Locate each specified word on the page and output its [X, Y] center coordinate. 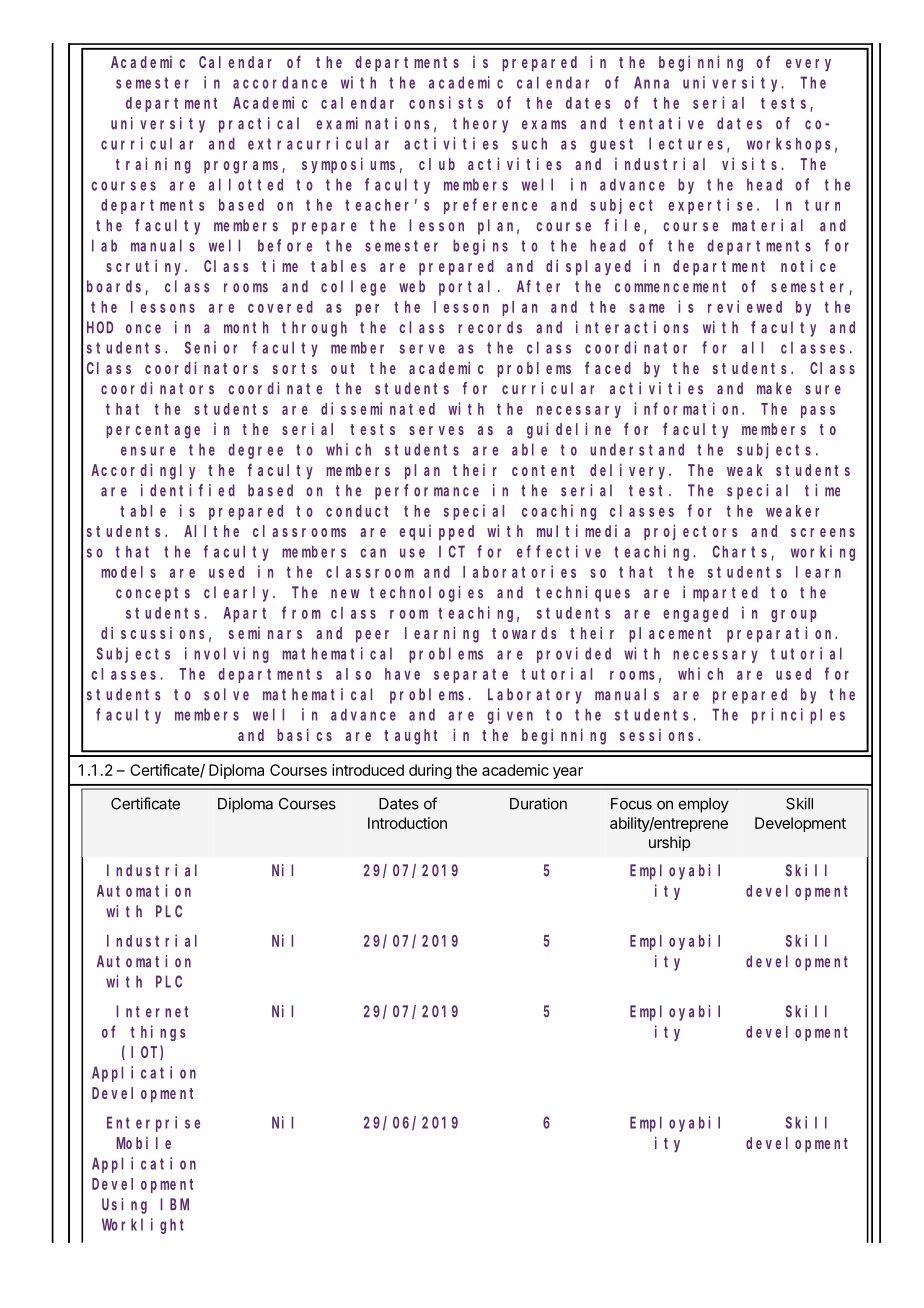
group [794, 616]
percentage [153, 431]
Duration [538, 803]
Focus [631, 804]
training [153, 165]
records [490, 327]
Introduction [407, 823]
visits [749, 163]
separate [471, 676]
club [437, 164]
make [774, 388]
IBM [174, 1204]
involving [227, 655]
